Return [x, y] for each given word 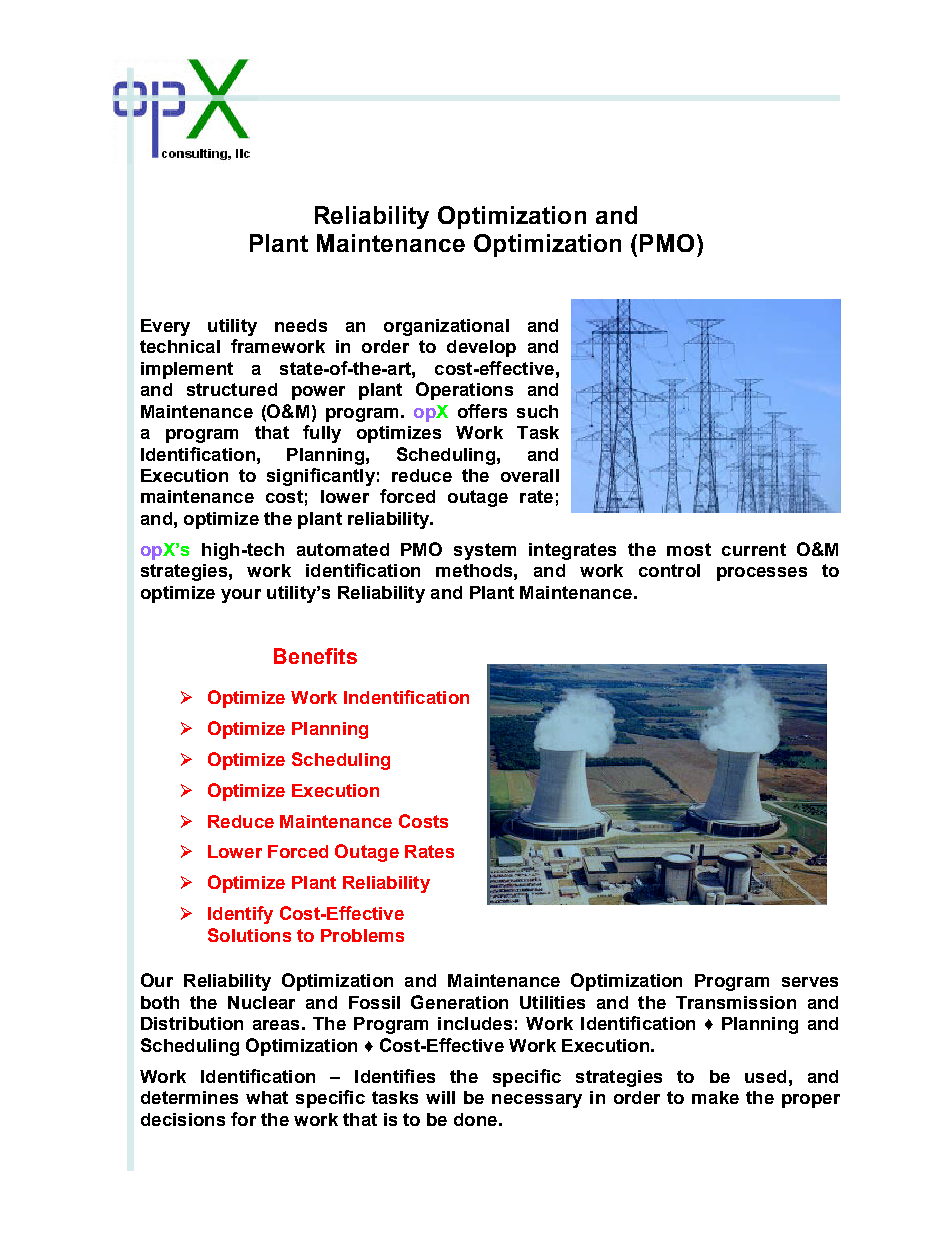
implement [187, 370]
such [537, 411]
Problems [362, 935]
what [267, 1097]
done [475, 1119]
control [669, 570]
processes [762, 574]
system [485, 551]
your [241, 596]
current [754, 549]
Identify [240, 915]
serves [810, 982]
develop [481, 348]
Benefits [315, 656]
